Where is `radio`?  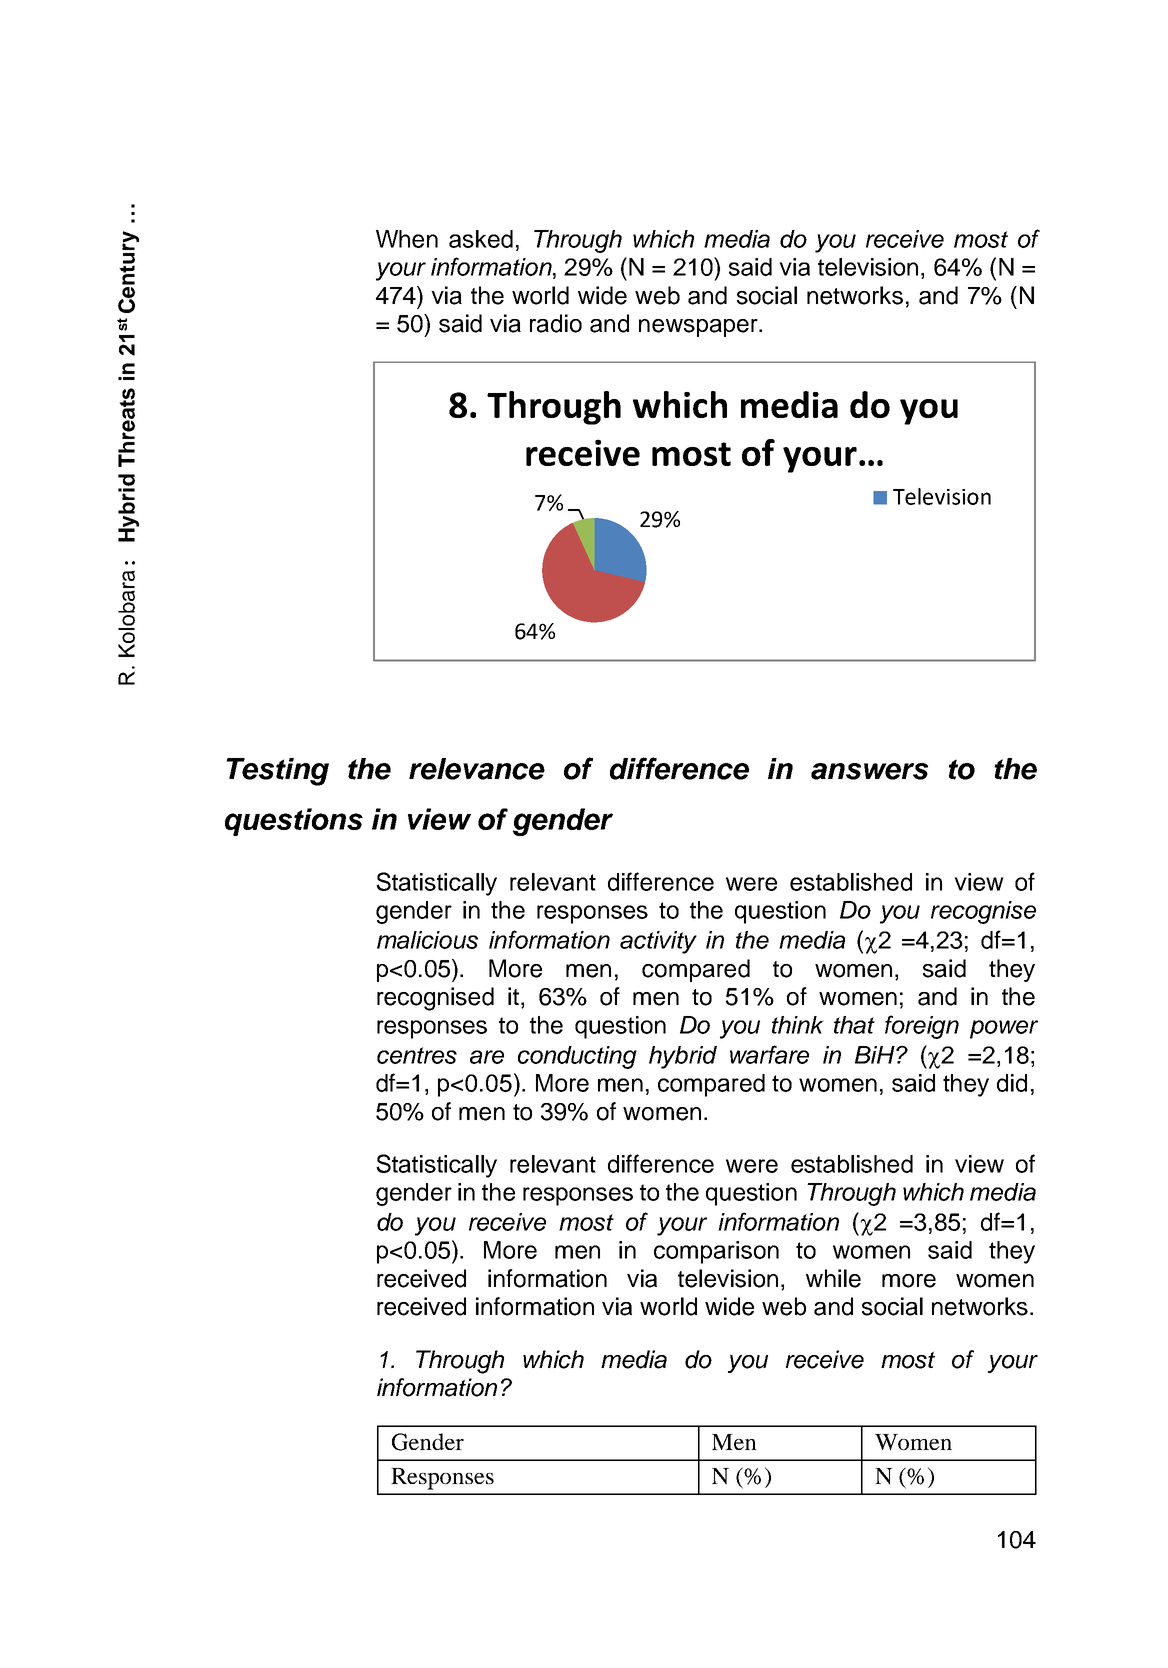 radio is located at coordinates (556, 323).
